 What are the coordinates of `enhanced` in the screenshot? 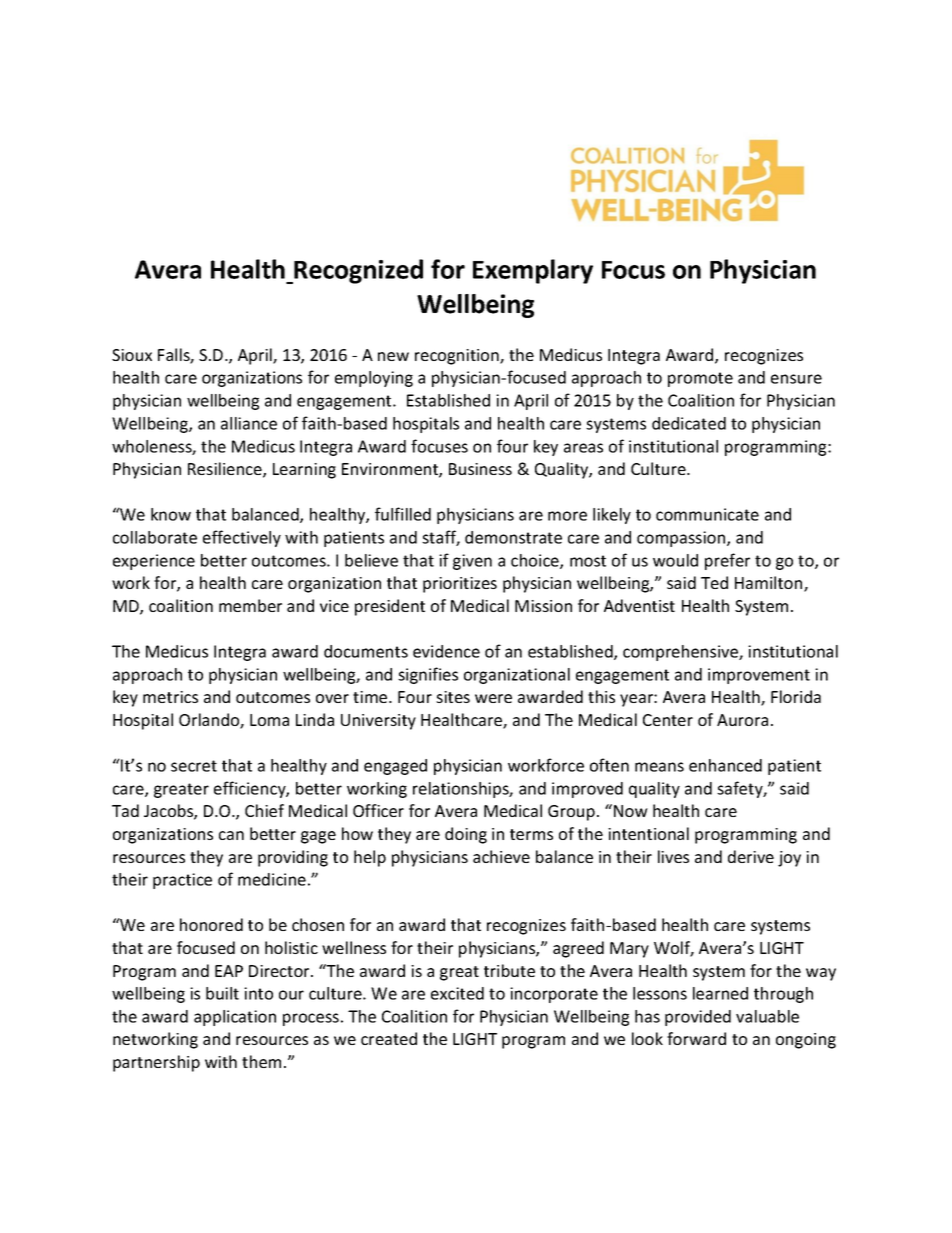 It's located at (725, 765).
